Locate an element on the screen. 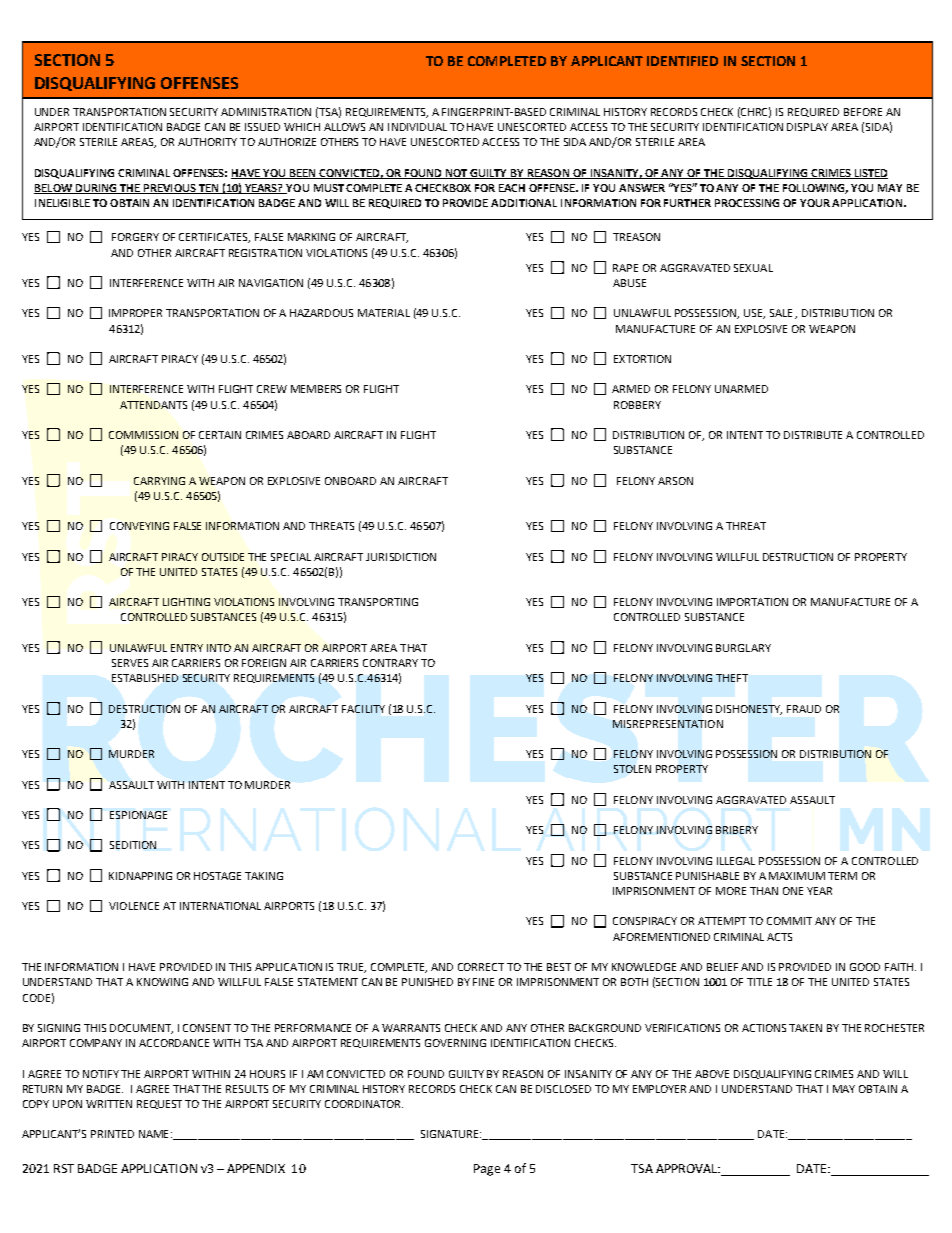  ABOVE is located at coordinates (712, 1074).
